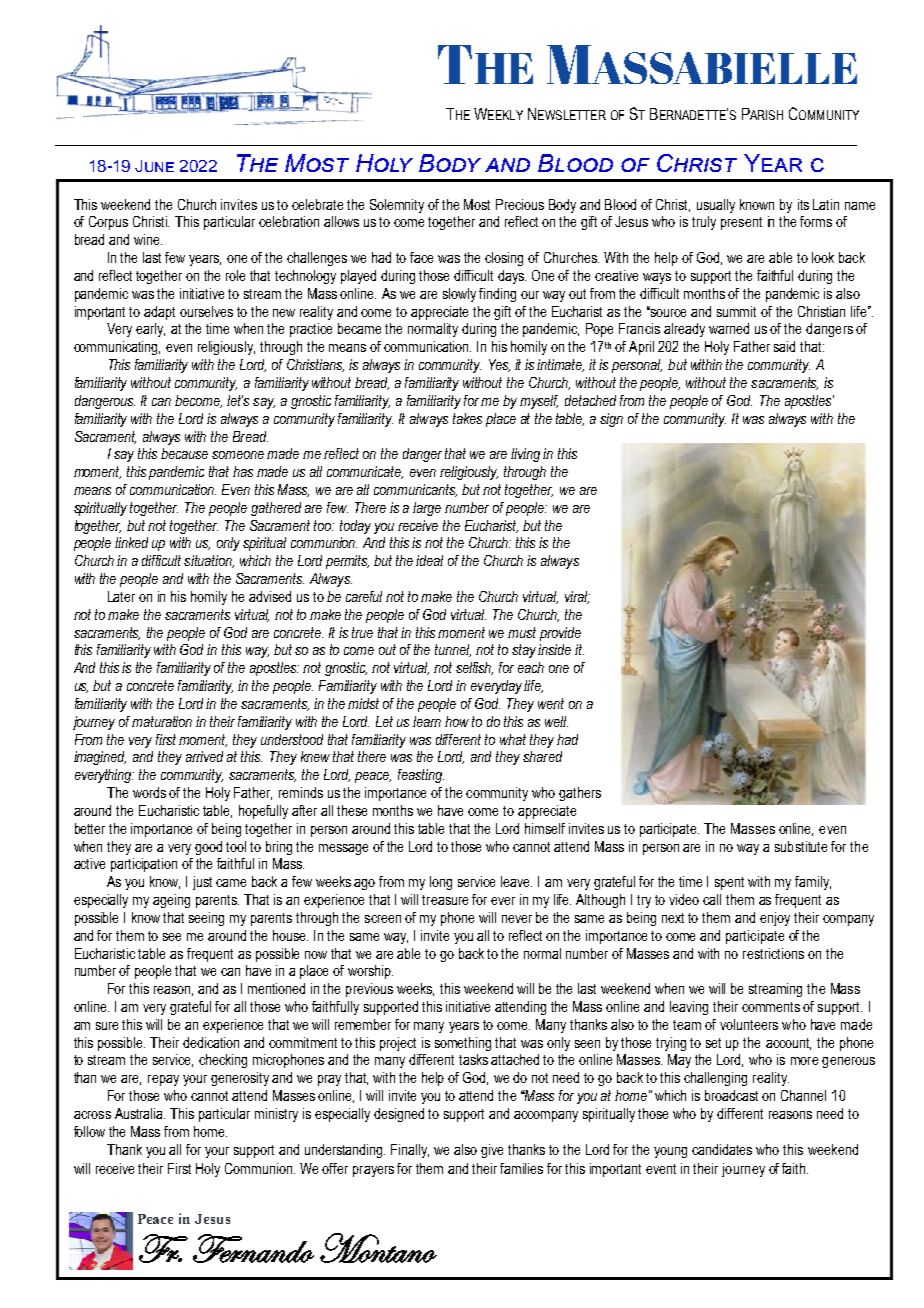  Describe the element at coordinates (773, 953) in the screenshot. I see `restrictions` at that location.
